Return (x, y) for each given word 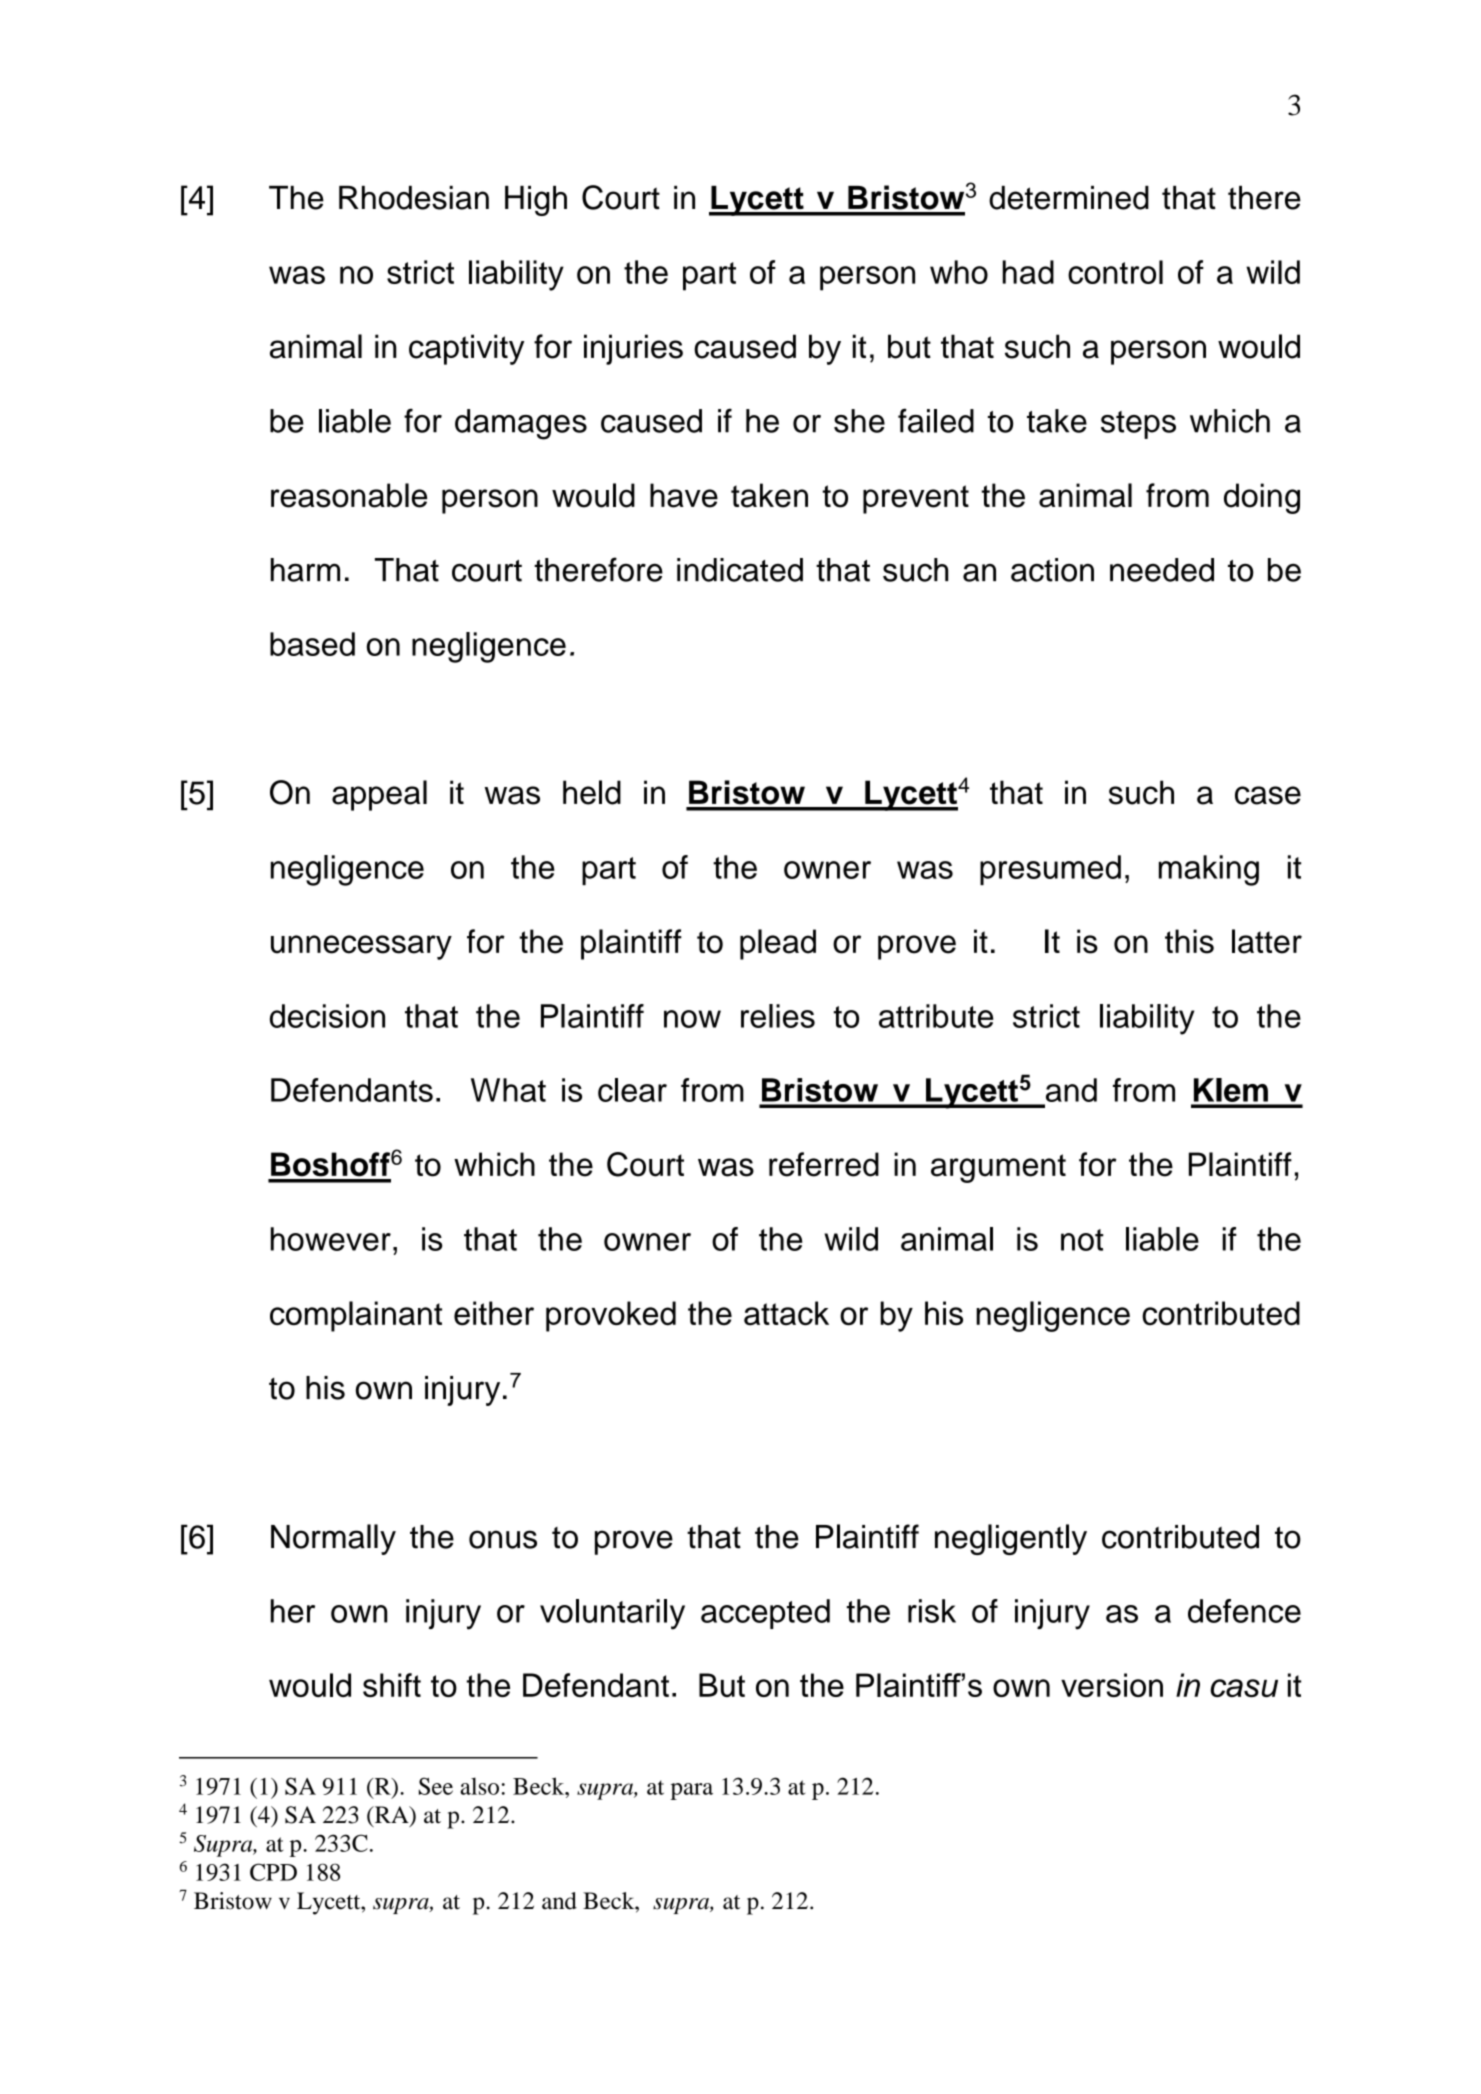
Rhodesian (414, 198)
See (436, 1786)
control (1115, 272)
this (1189, 941)
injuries (633, 349)
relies (778, 1016)
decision (327, 1016)
